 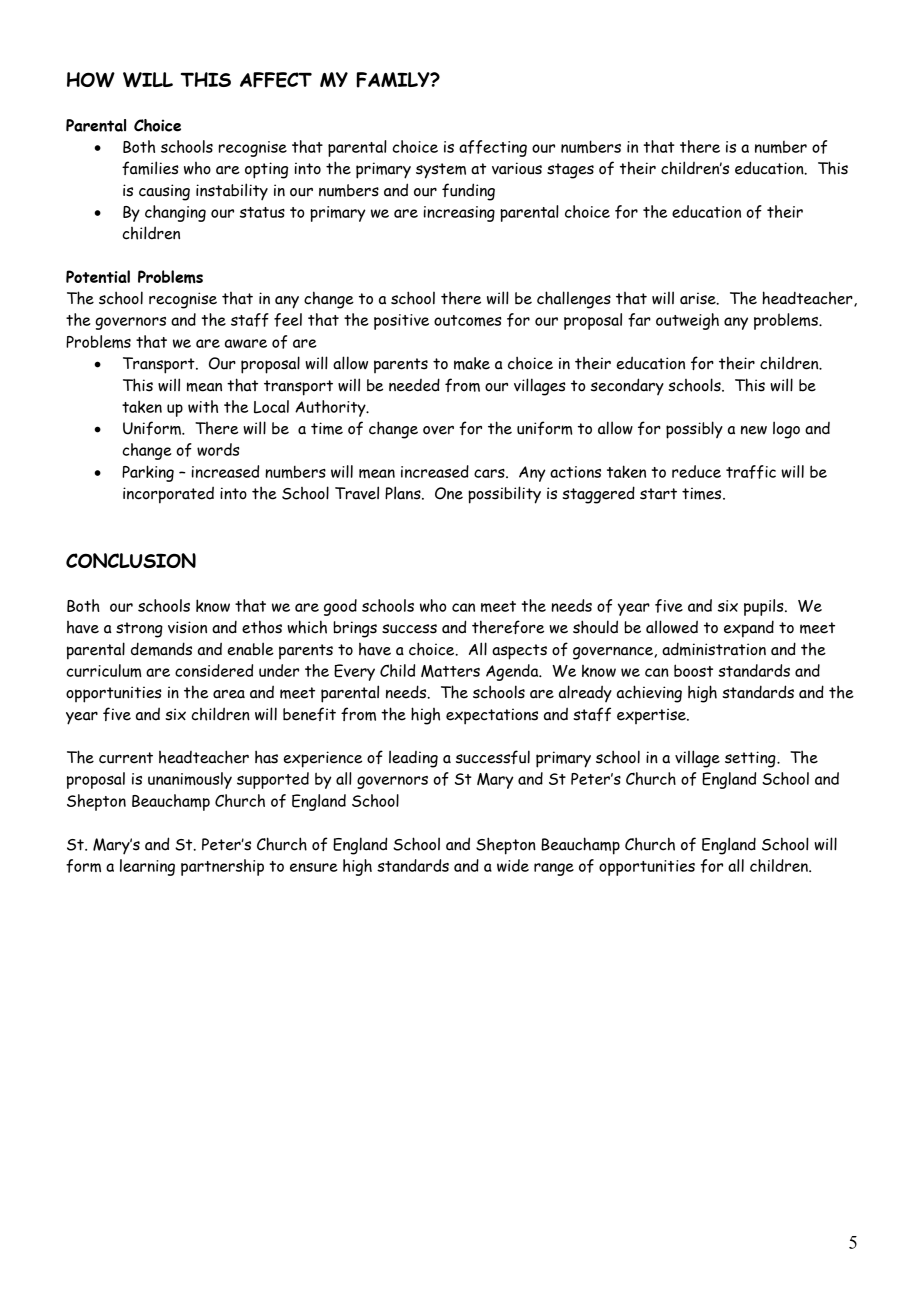 I want to click on outweigh, so click(x=687, y=321).
